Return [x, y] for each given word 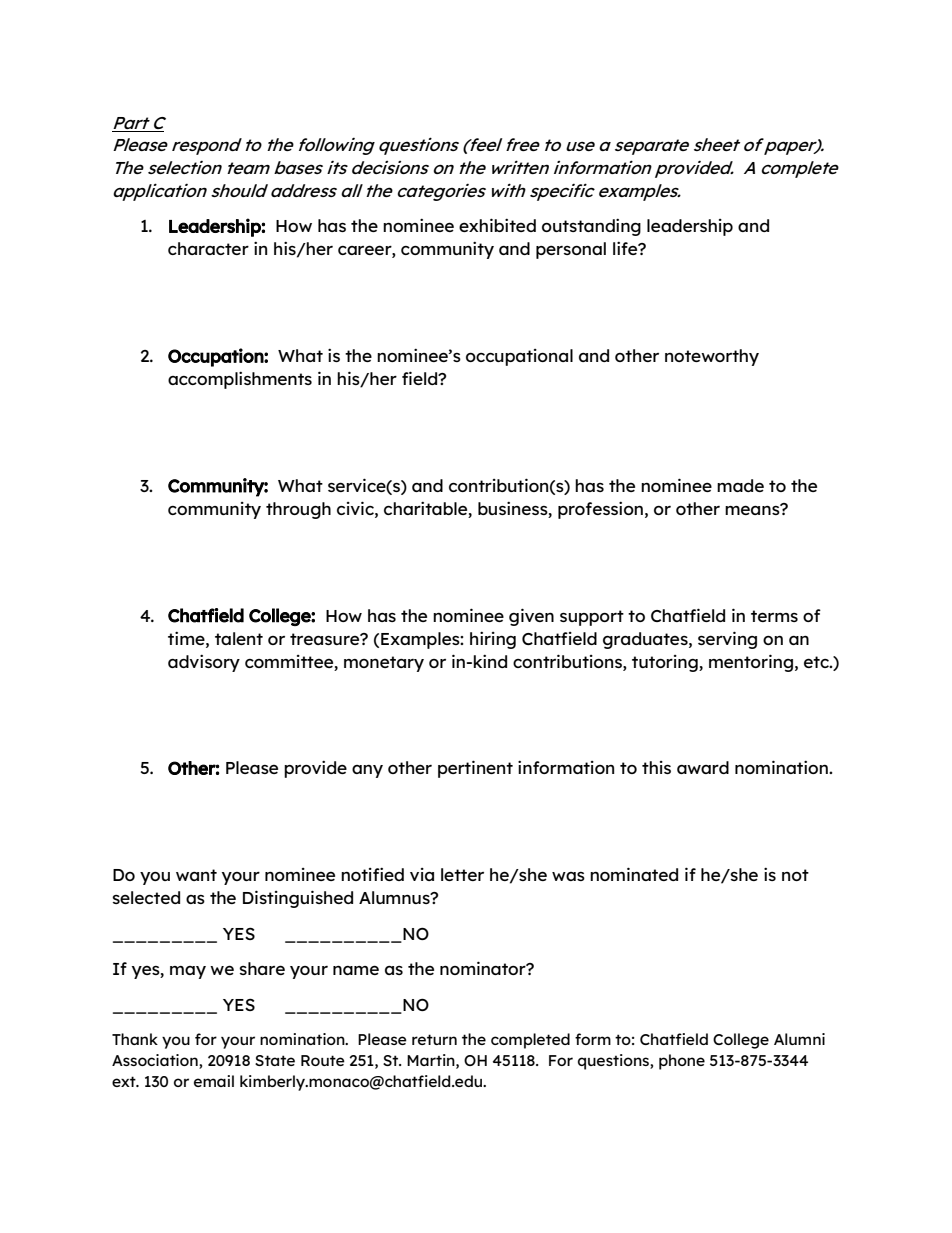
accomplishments [240, 380]
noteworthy [712, 357]
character [208, 248]
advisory [204, 663]
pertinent [475, 769]
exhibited [497, 225]
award [703, 767]
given [531, 617]
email [214, 1081]
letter [462, 874]
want [196, 875]
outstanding [591, 227]
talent [239, 638]
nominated [634, 874]
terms [774, 616]
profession [600, 510]
